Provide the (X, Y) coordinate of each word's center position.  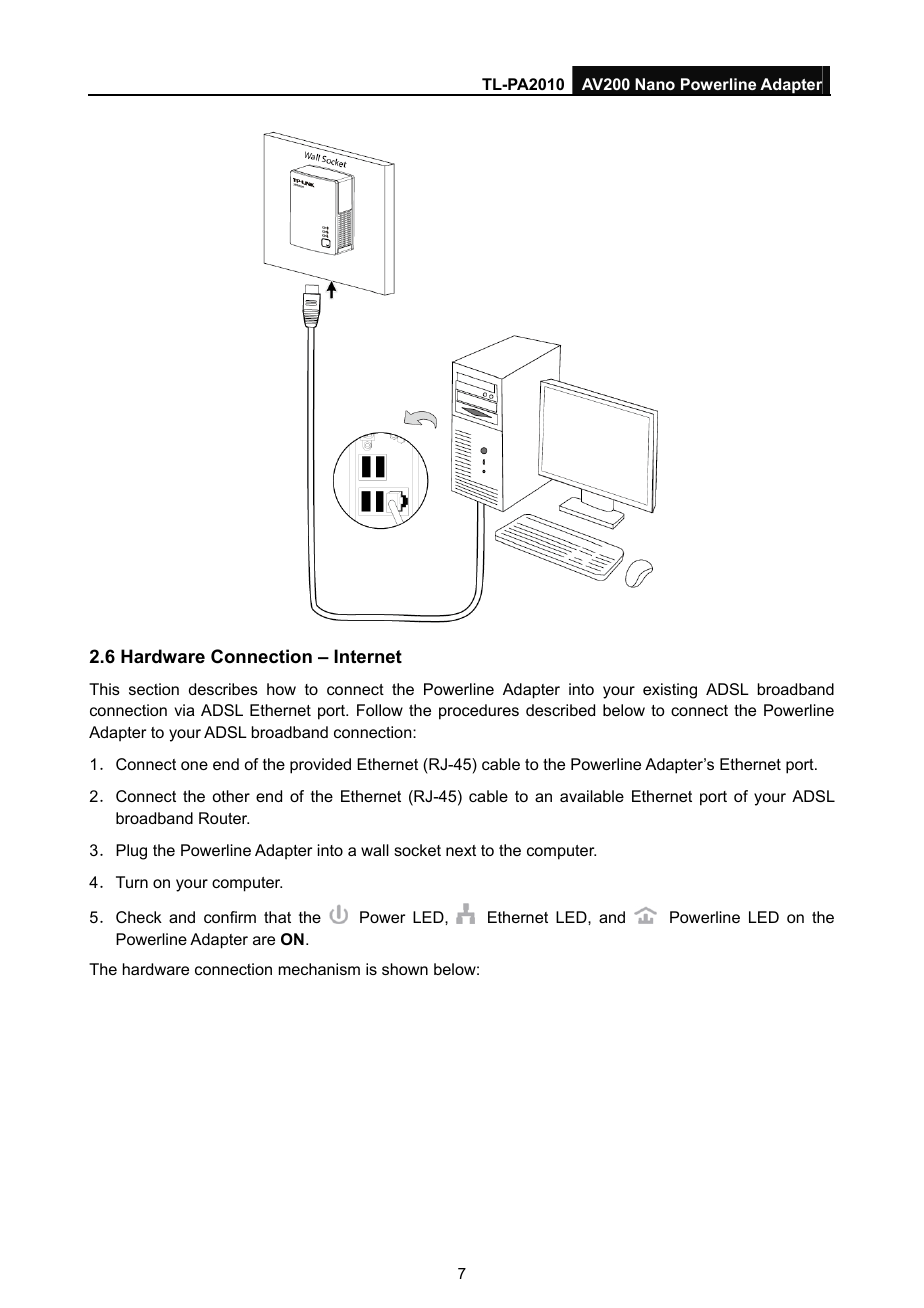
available (592, 796)
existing (670, 691)
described (560, 710)
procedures (479, 712)
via (184, 710)
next (461, 850)
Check (139, 917)
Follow (380, 710)
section (154, 689)
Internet (368, 656)
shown (405, 969)
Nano (655, 84)
